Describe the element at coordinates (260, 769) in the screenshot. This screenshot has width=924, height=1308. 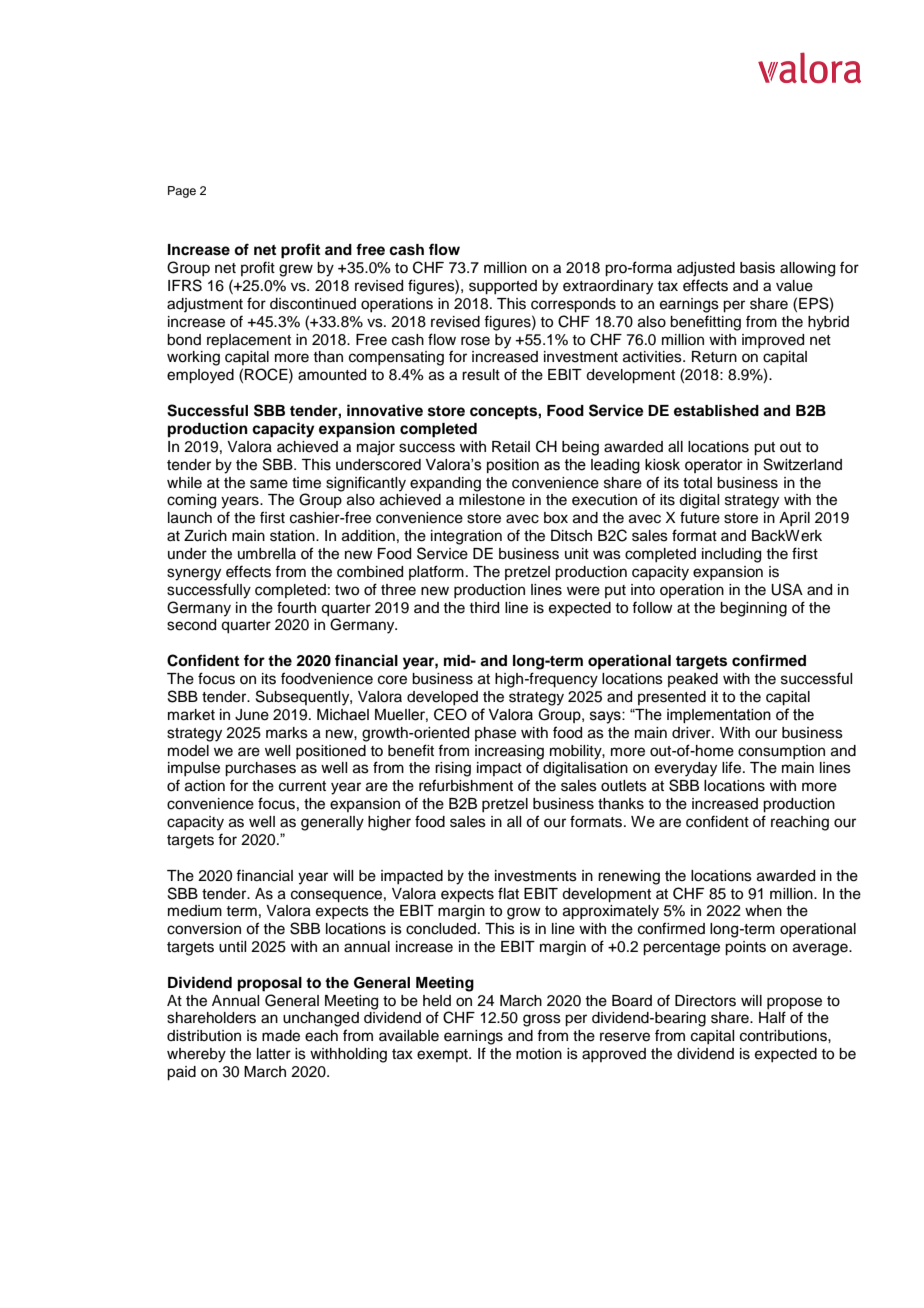
I see `purchases` at that location.
